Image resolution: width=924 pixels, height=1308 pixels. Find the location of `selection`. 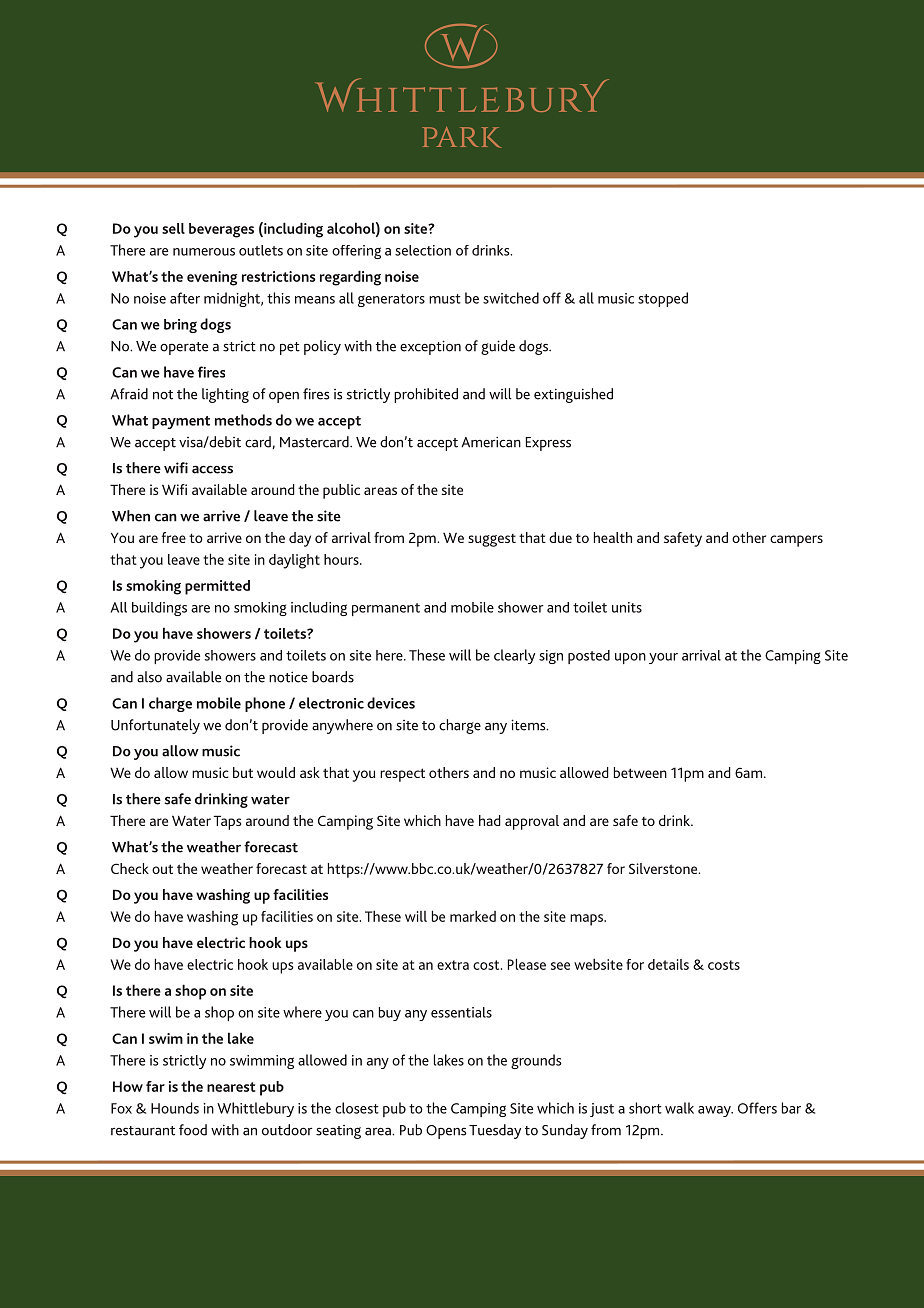

selection is located at coordinates (423, 250).
